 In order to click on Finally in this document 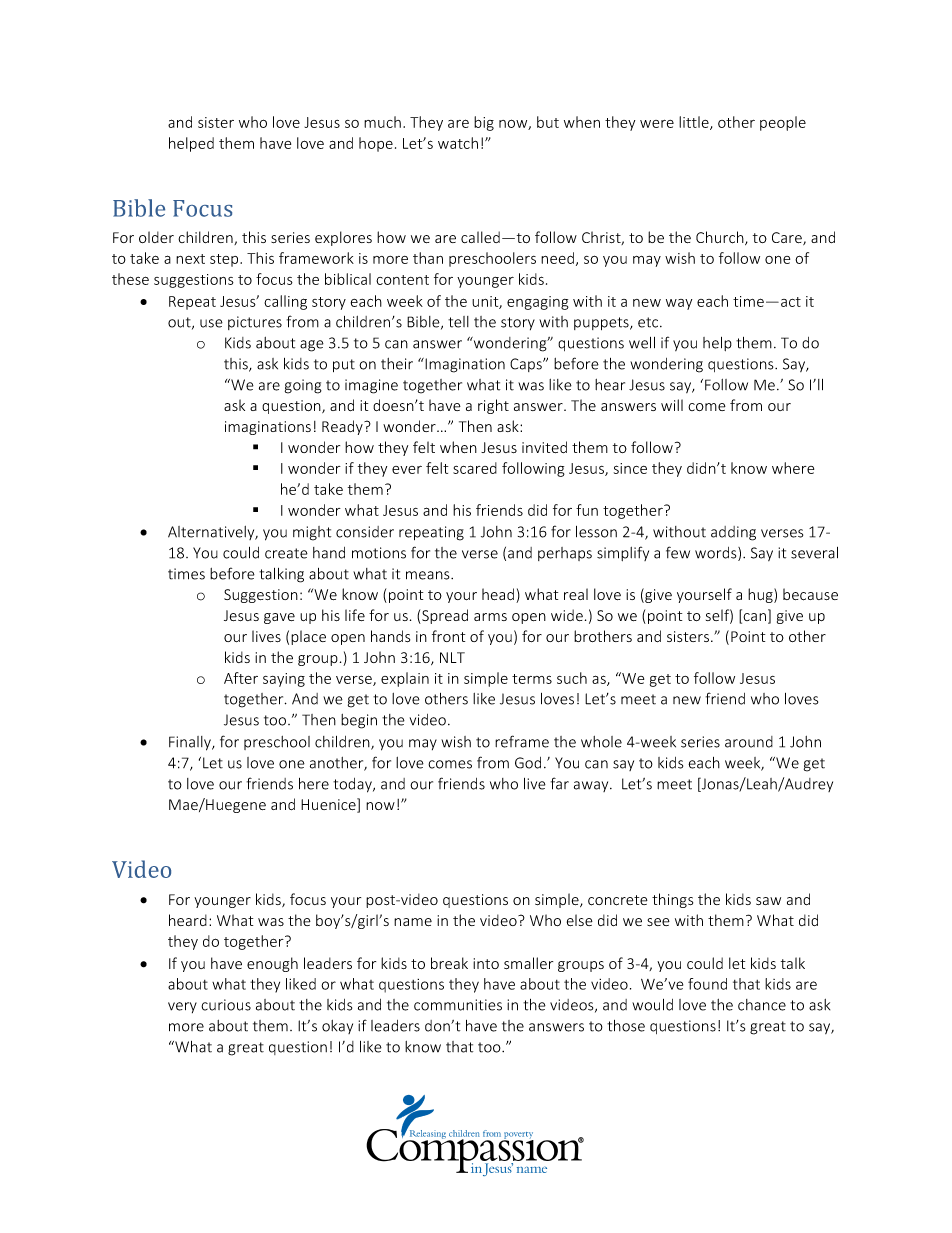, I will do `click(191, 743)`.
